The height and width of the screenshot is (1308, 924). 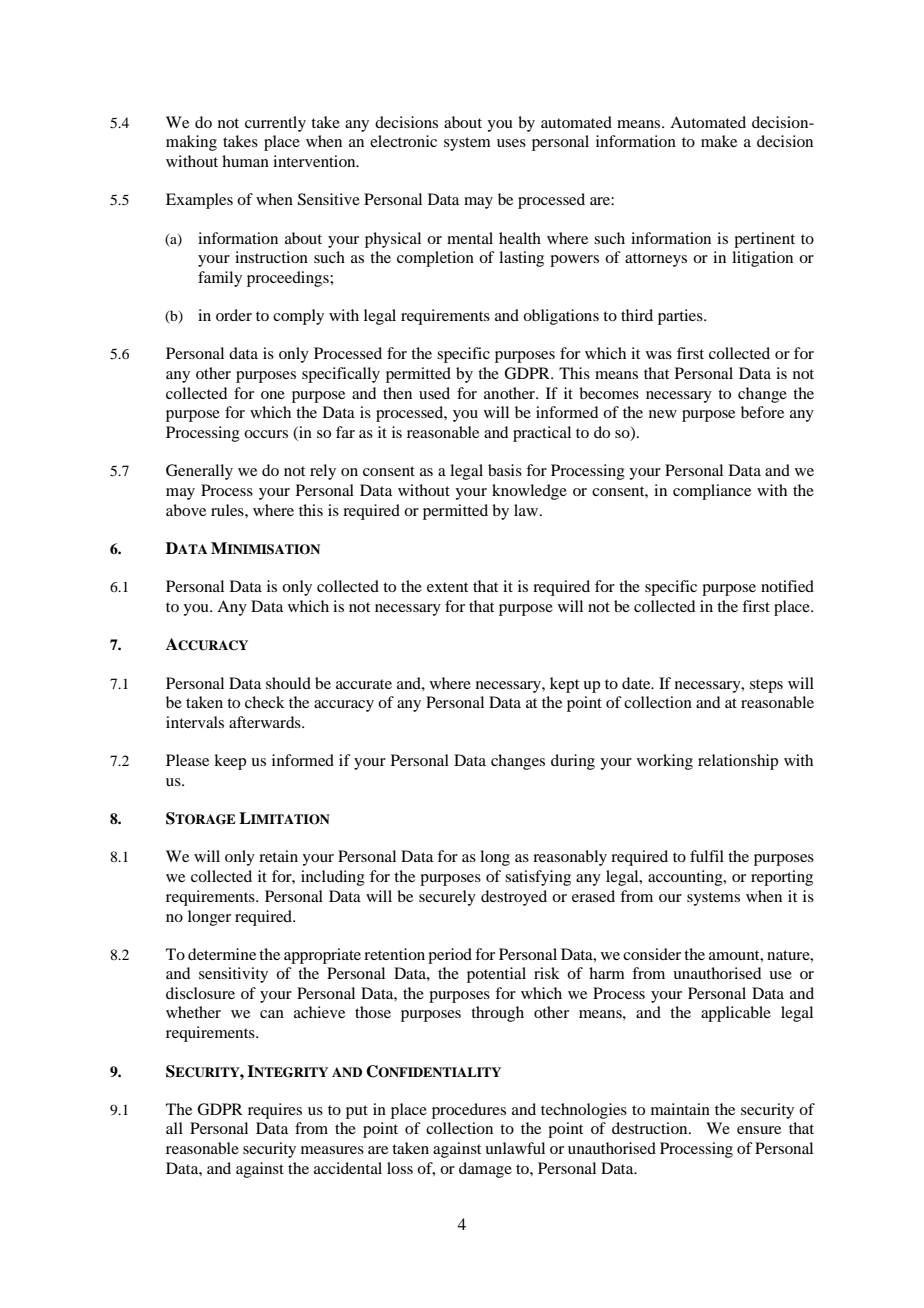 What do you see at coordinates (245, 161) in the screenshot?
I see `human` at bounding box center [245, 161].
